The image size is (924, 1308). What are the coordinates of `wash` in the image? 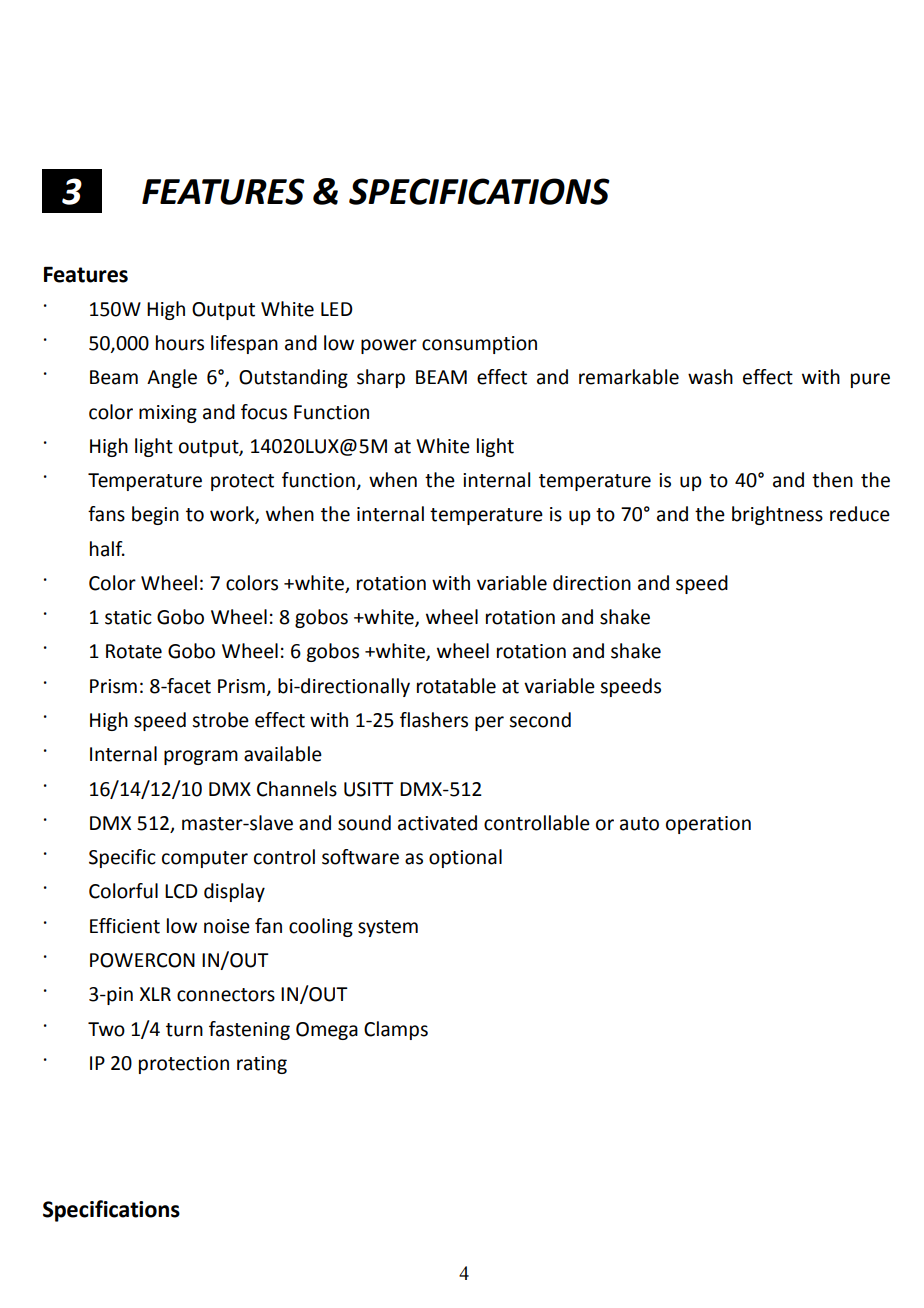 It's located at (710, 377).
